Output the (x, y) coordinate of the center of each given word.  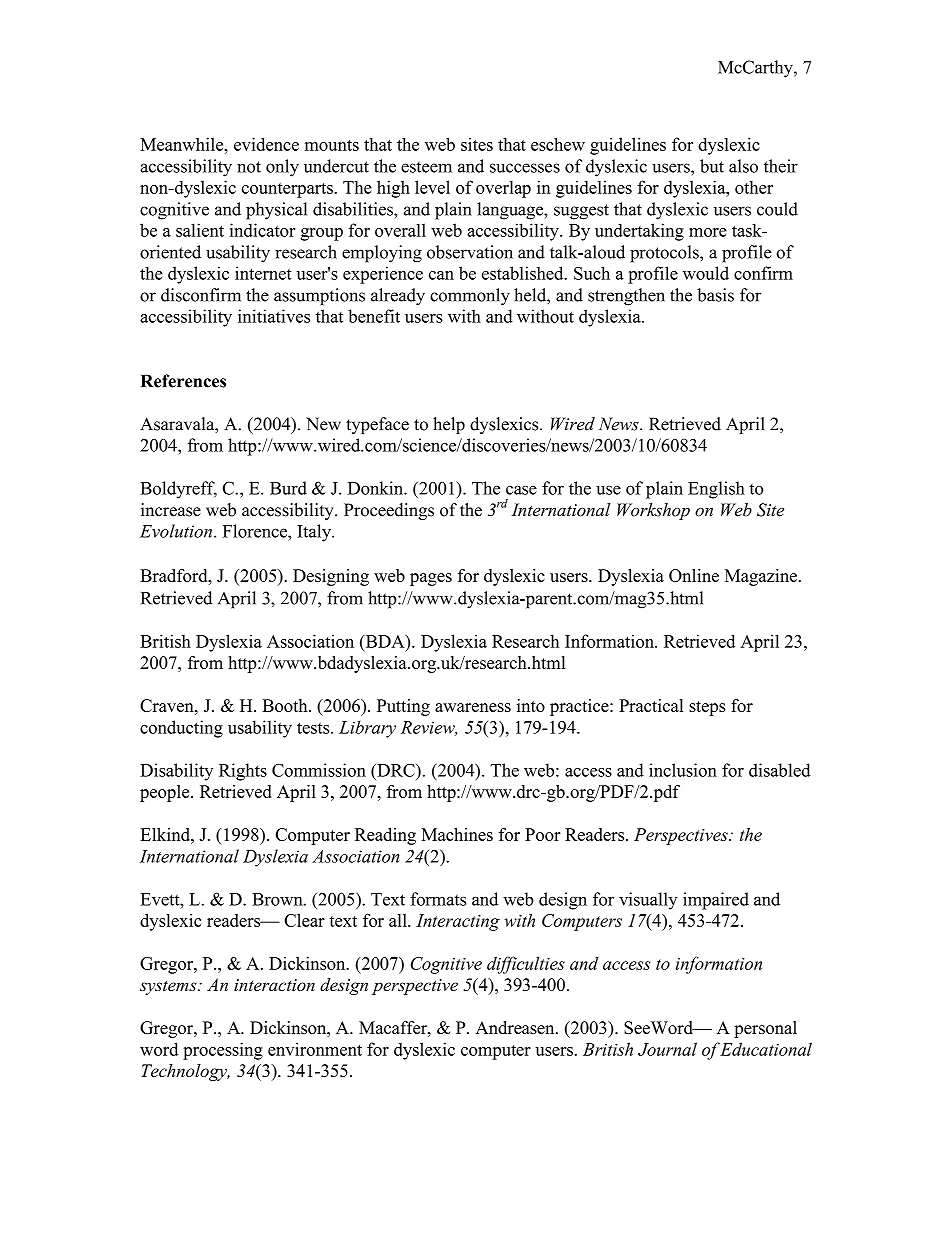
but (712, 166)
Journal (667, 1049)
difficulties (526, 965)
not (249, 167)
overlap (503, 189)
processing (223, 1051)
